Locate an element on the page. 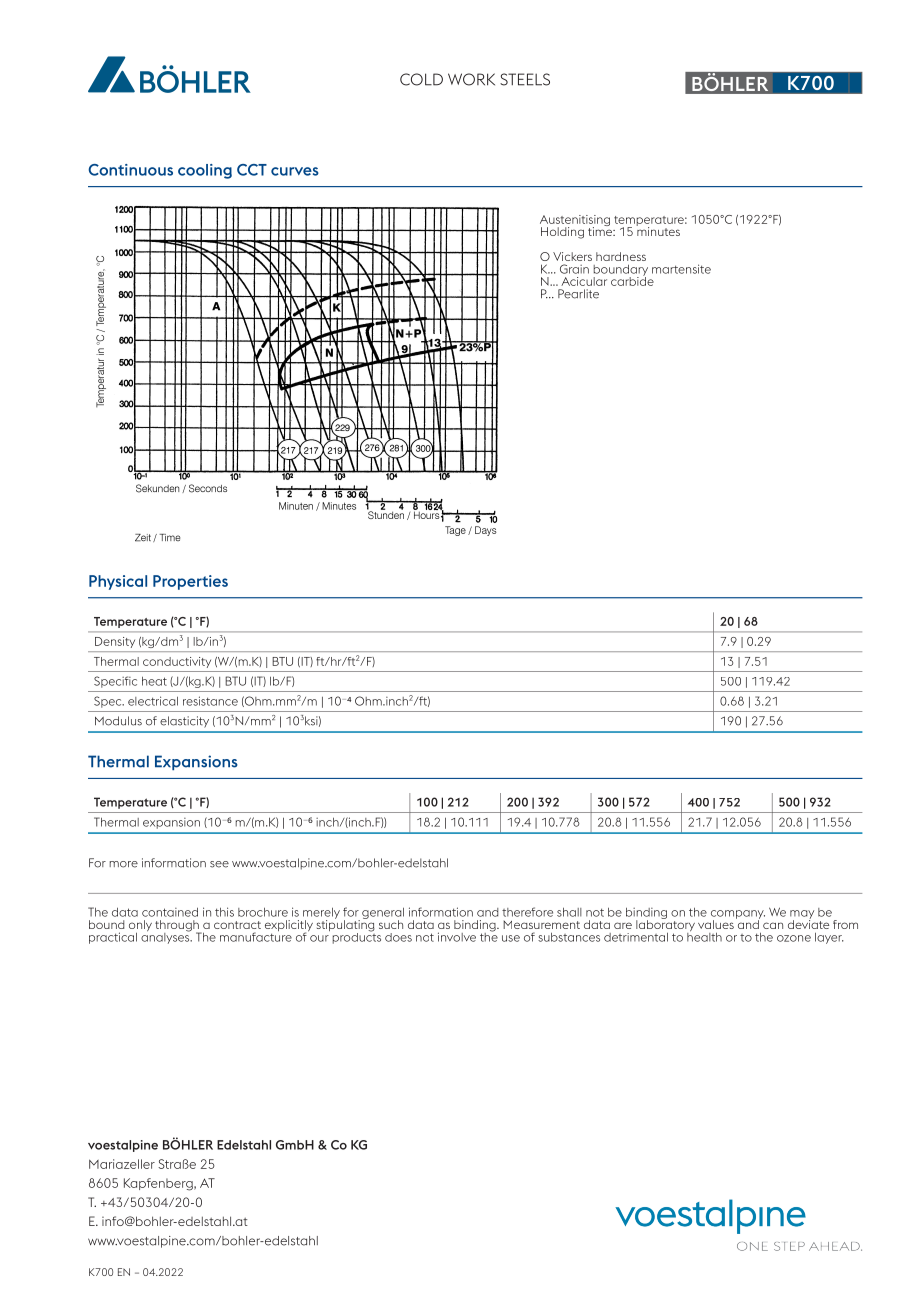 This page has width=924, height=1308. cooling is located at coordinates (205, 171).
